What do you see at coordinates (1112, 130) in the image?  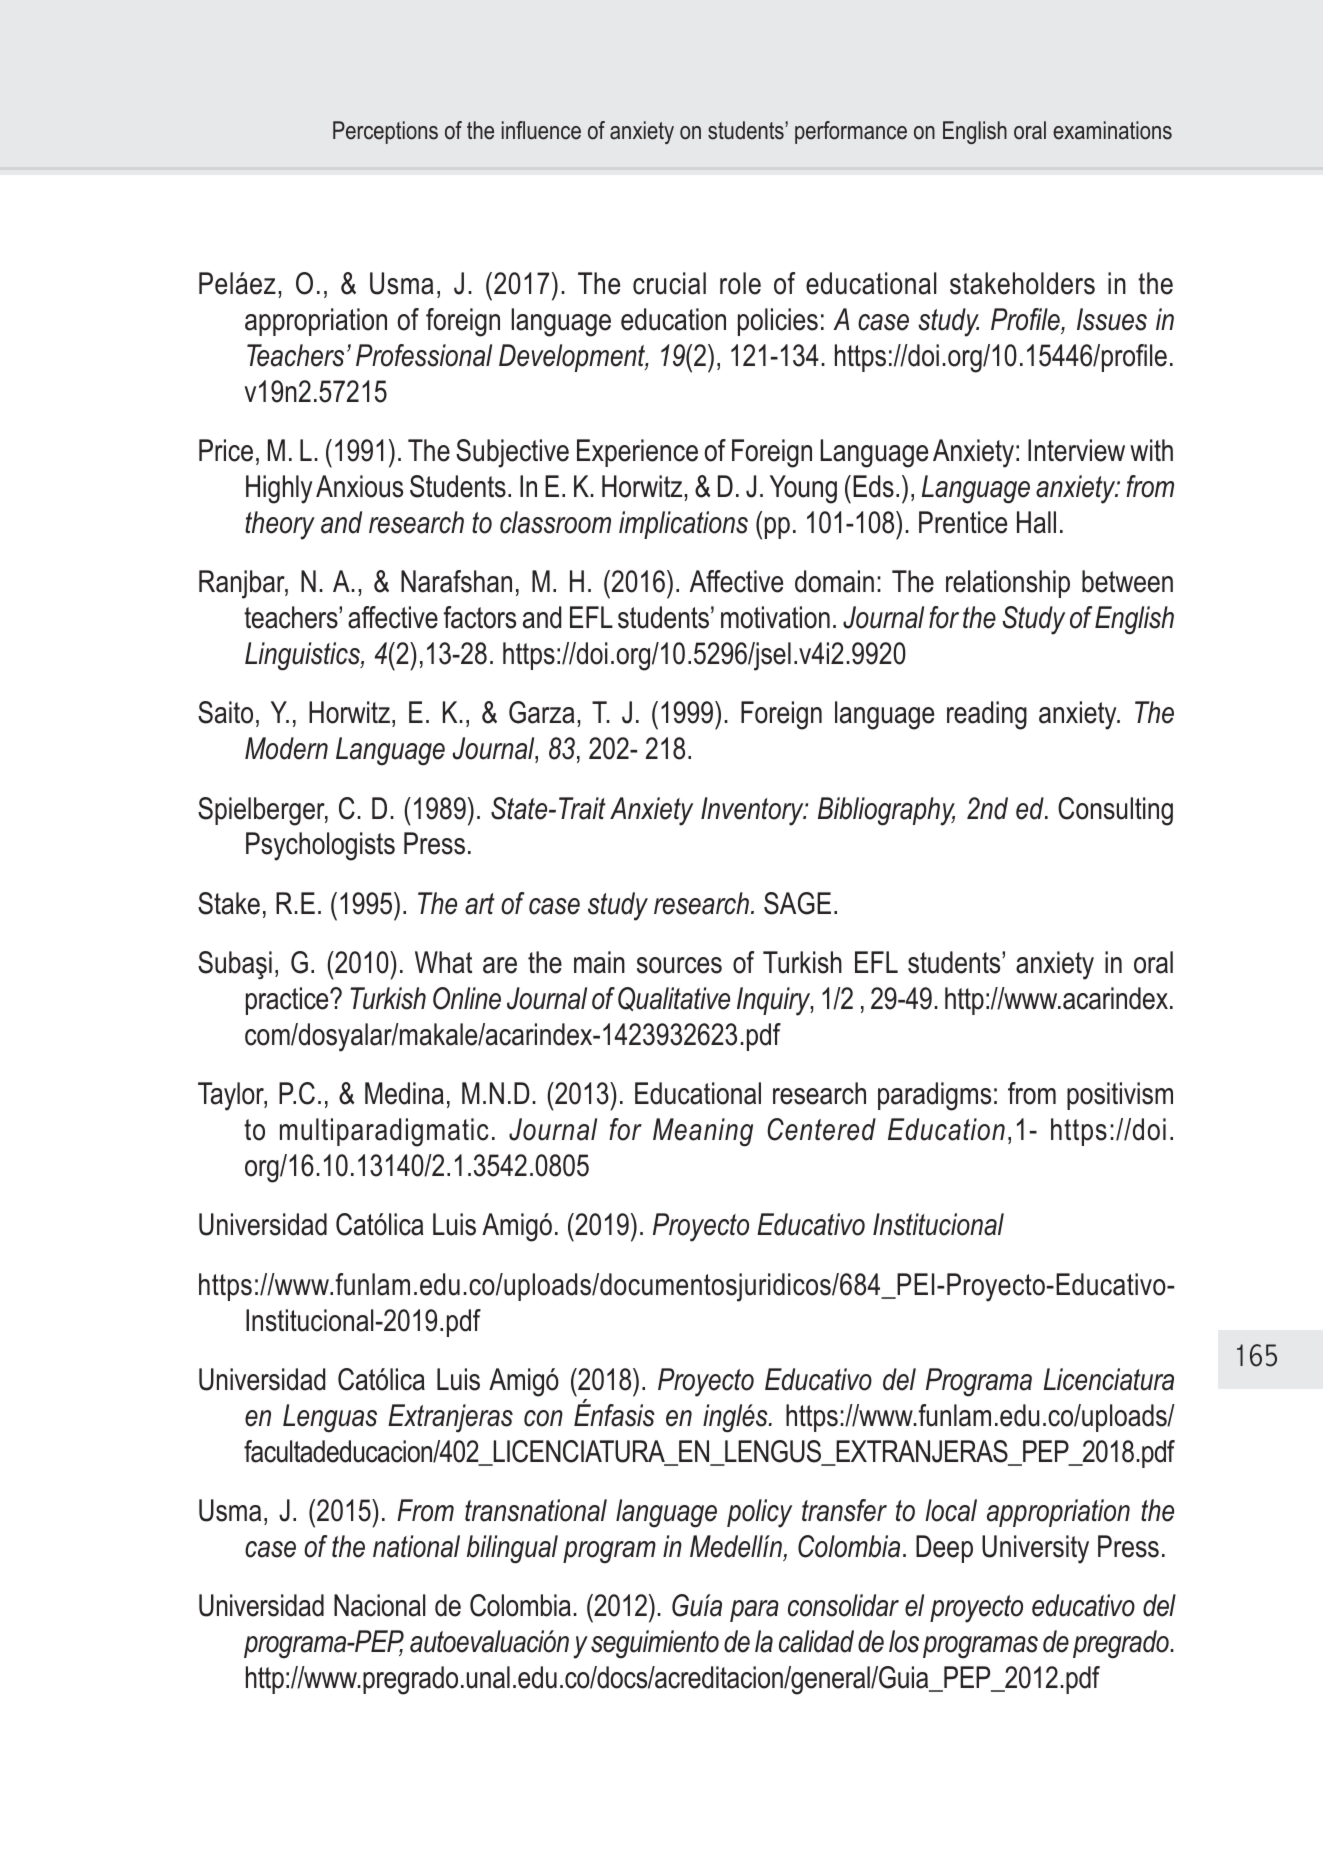 I see `examinations` at bounding box center [1112, 130].
